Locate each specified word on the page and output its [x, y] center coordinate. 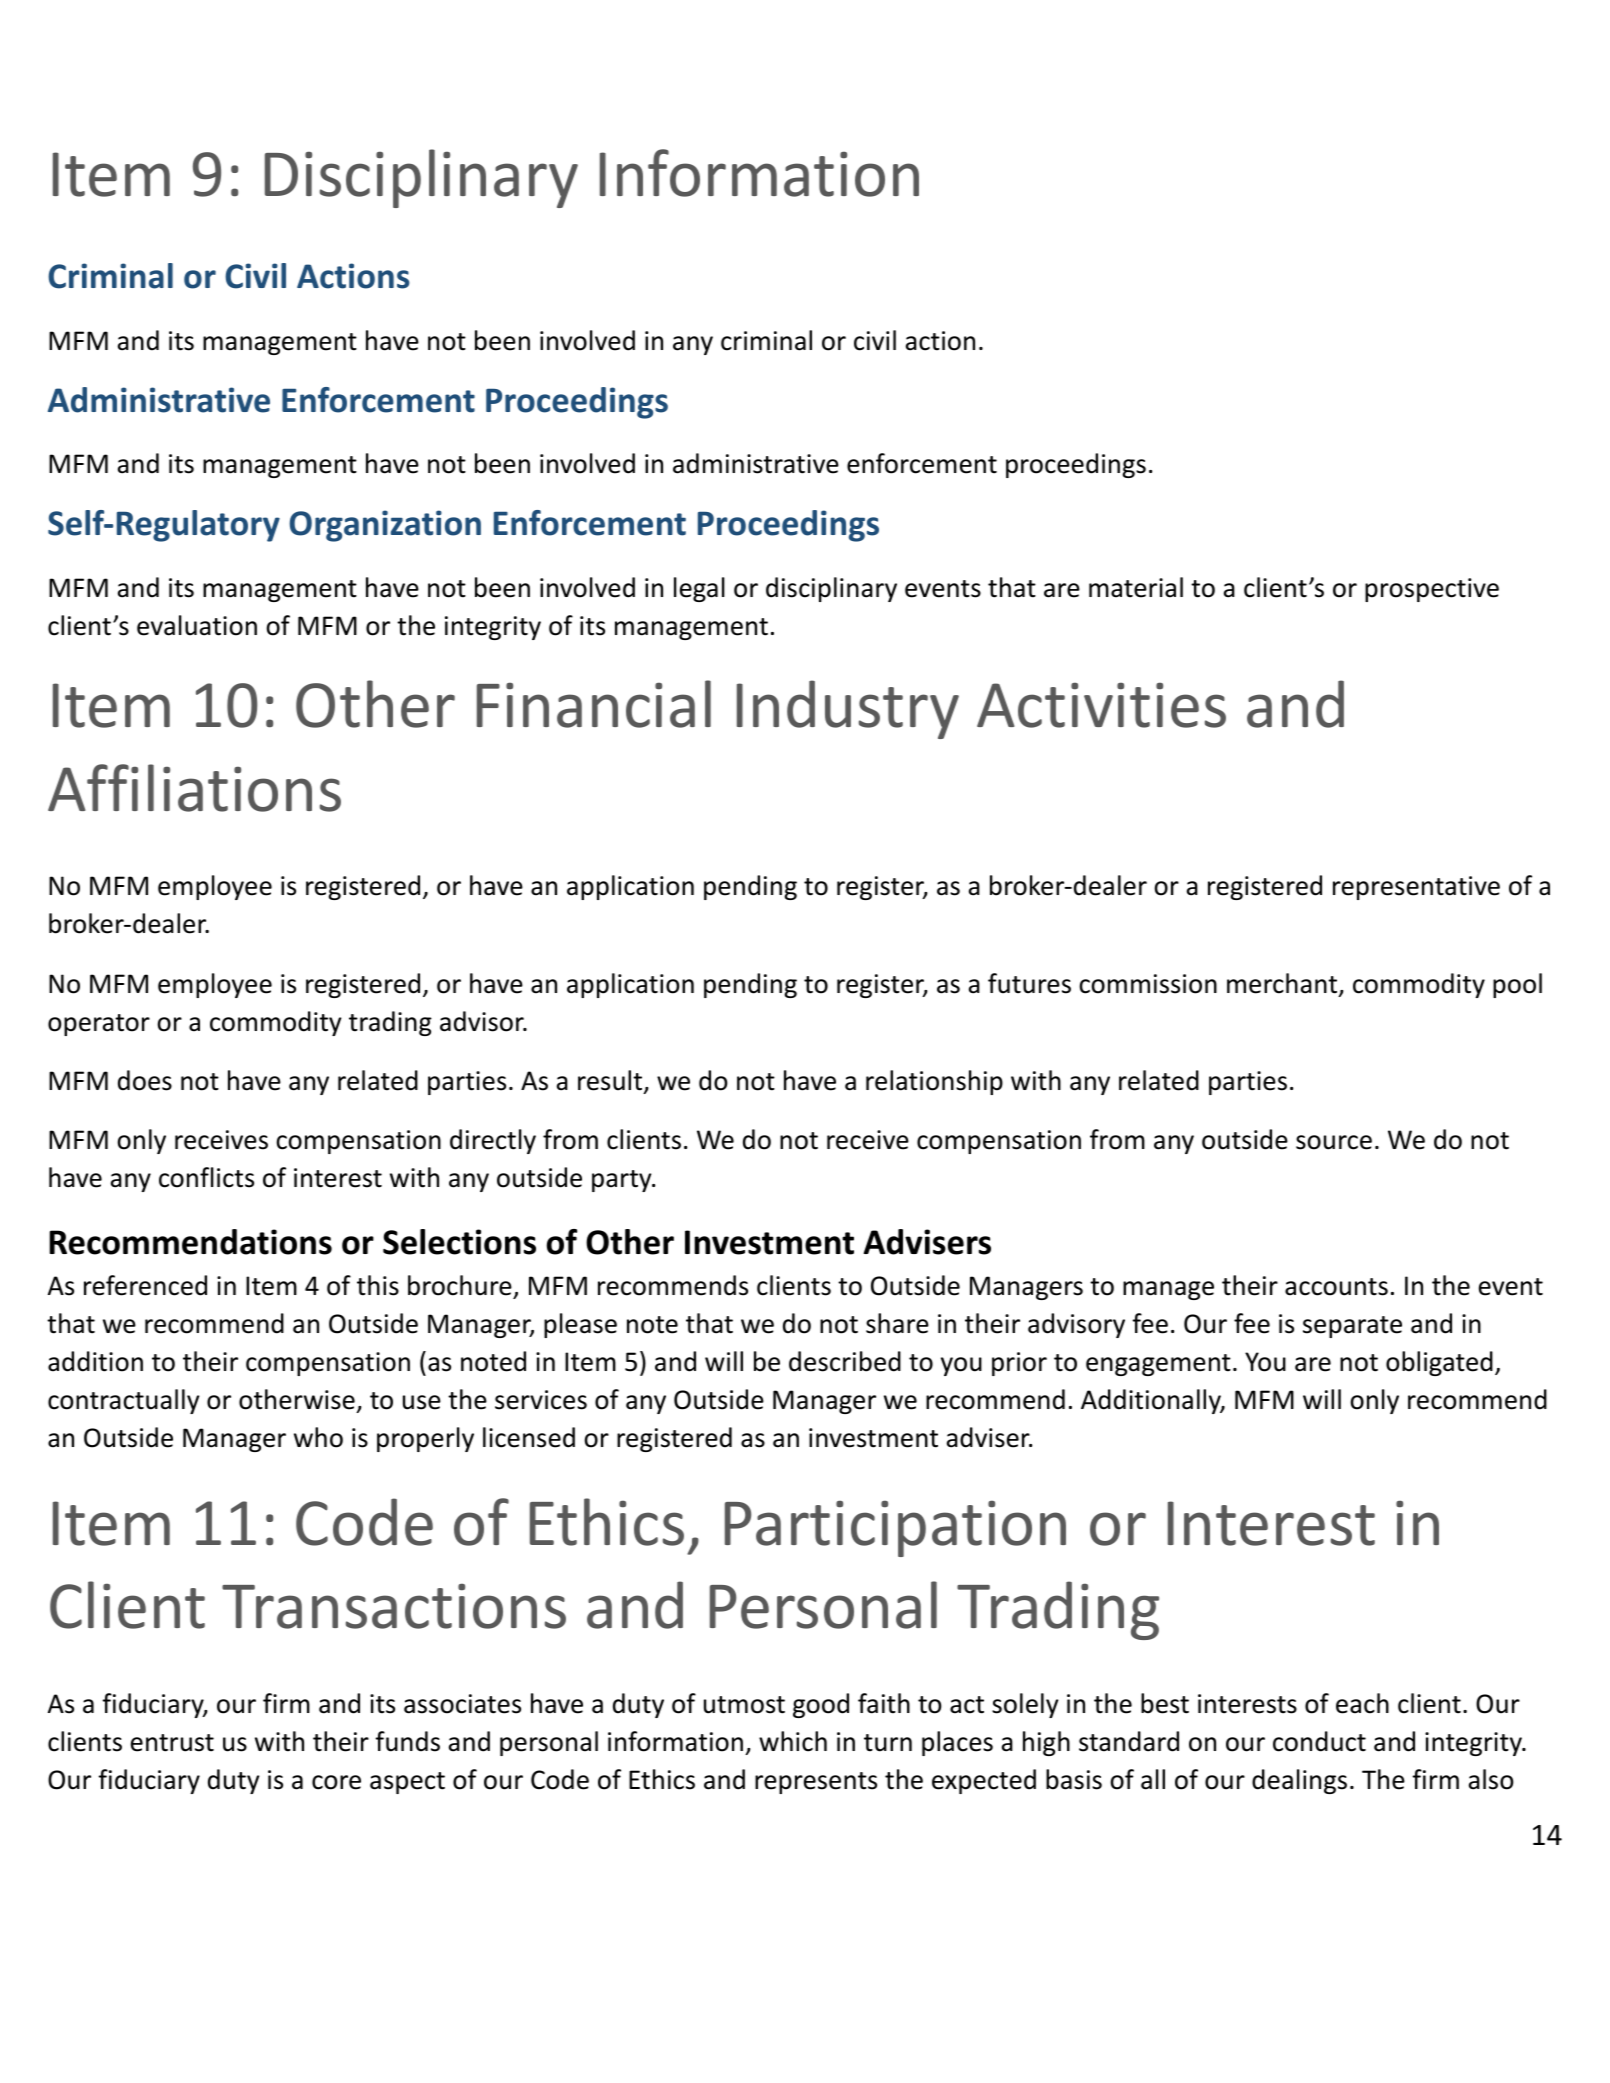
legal [699, 589]
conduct [1319, 1741]
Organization [385, 526]
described [845, 1361]
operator [99, 1025]
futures [1029, 983]
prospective [1432, 590]
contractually [124, 1401]
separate [1352, 1327]
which [793, 1741]
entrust [172, 1743]
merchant [1283, 984]
